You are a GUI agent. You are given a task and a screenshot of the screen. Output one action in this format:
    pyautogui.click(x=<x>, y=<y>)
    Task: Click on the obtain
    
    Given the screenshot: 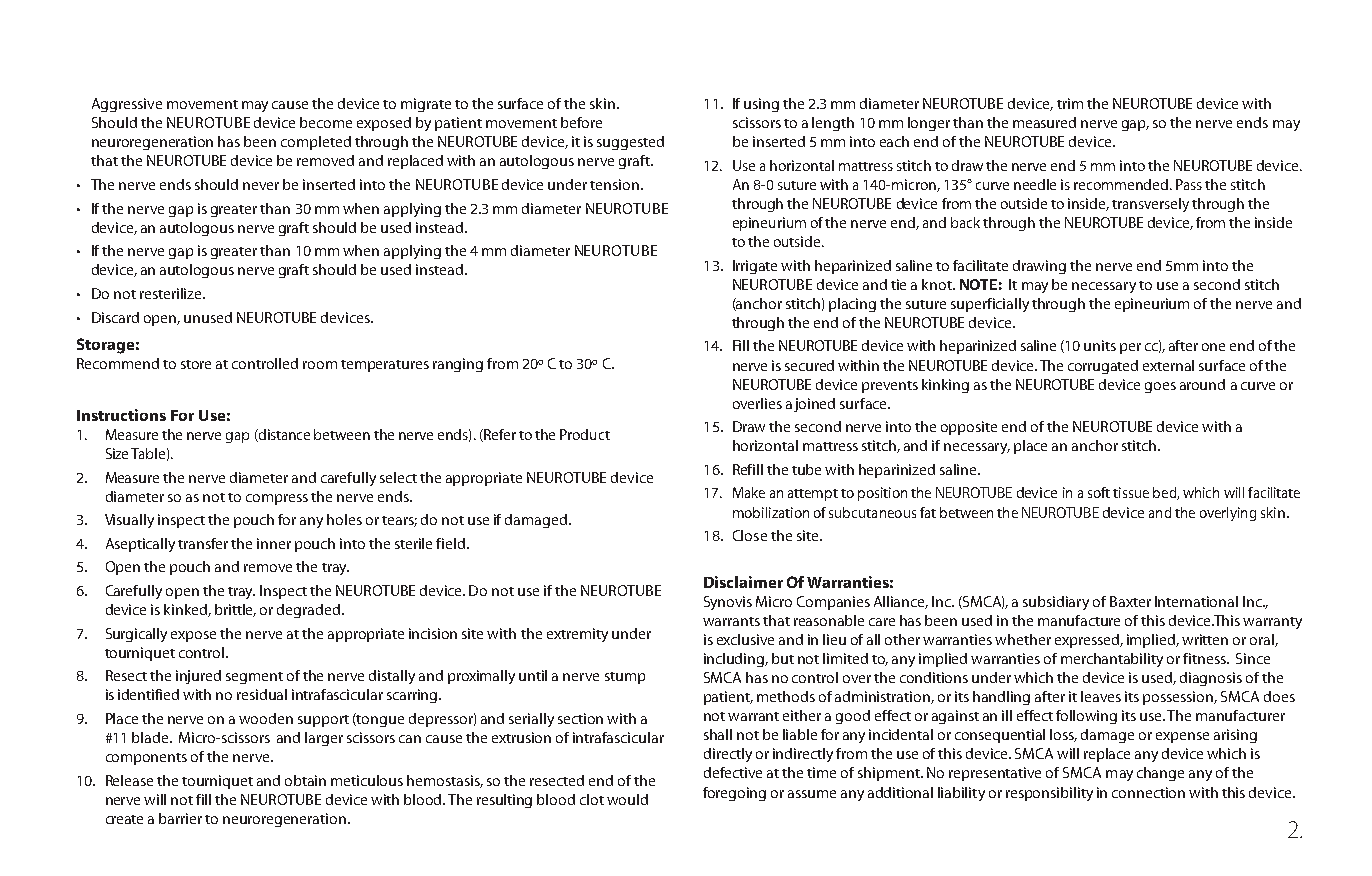 What is the action you would take?
    pyautogui.click(x=305, y=780)
